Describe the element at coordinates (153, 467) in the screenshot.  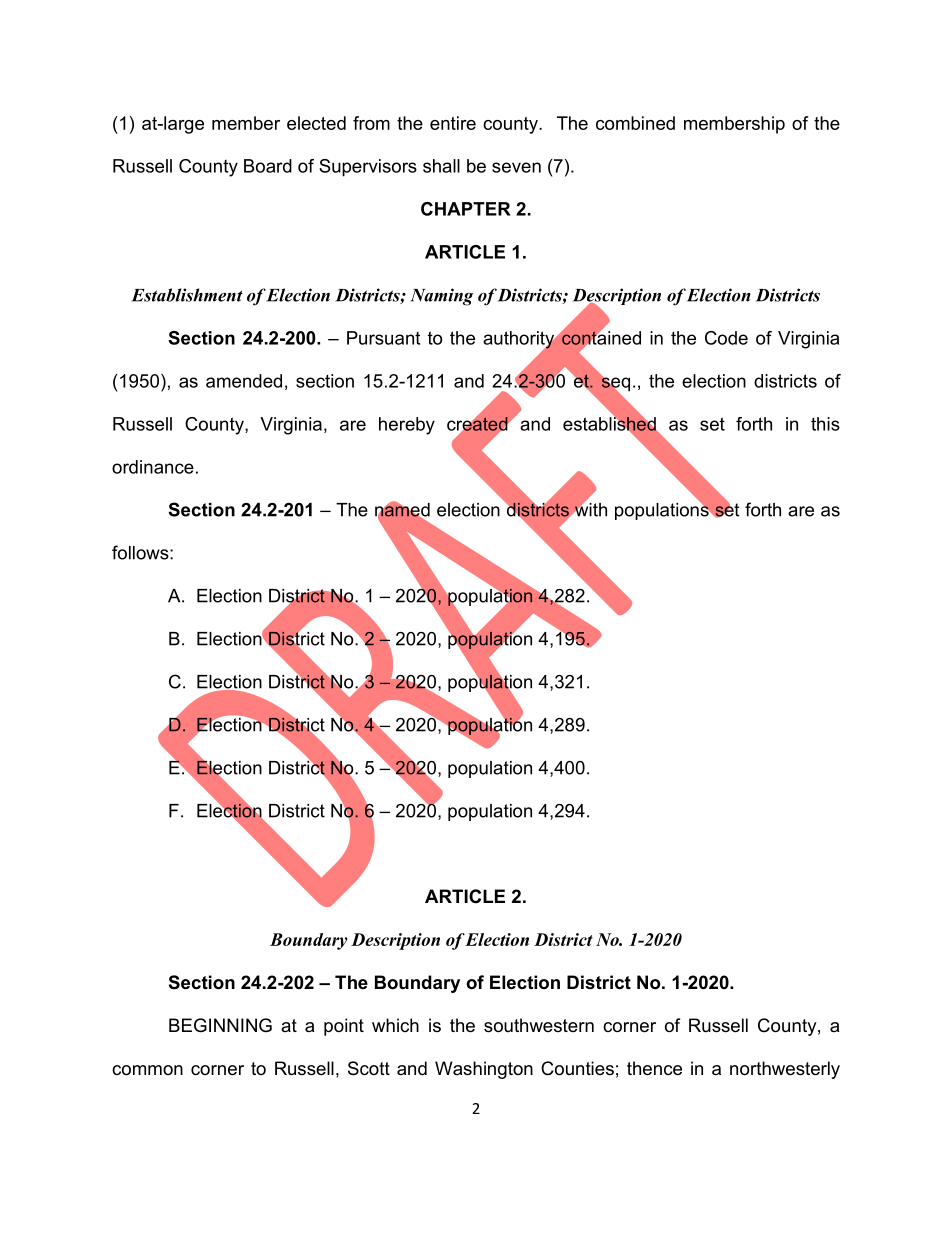
I see `ordinance` at that location.
